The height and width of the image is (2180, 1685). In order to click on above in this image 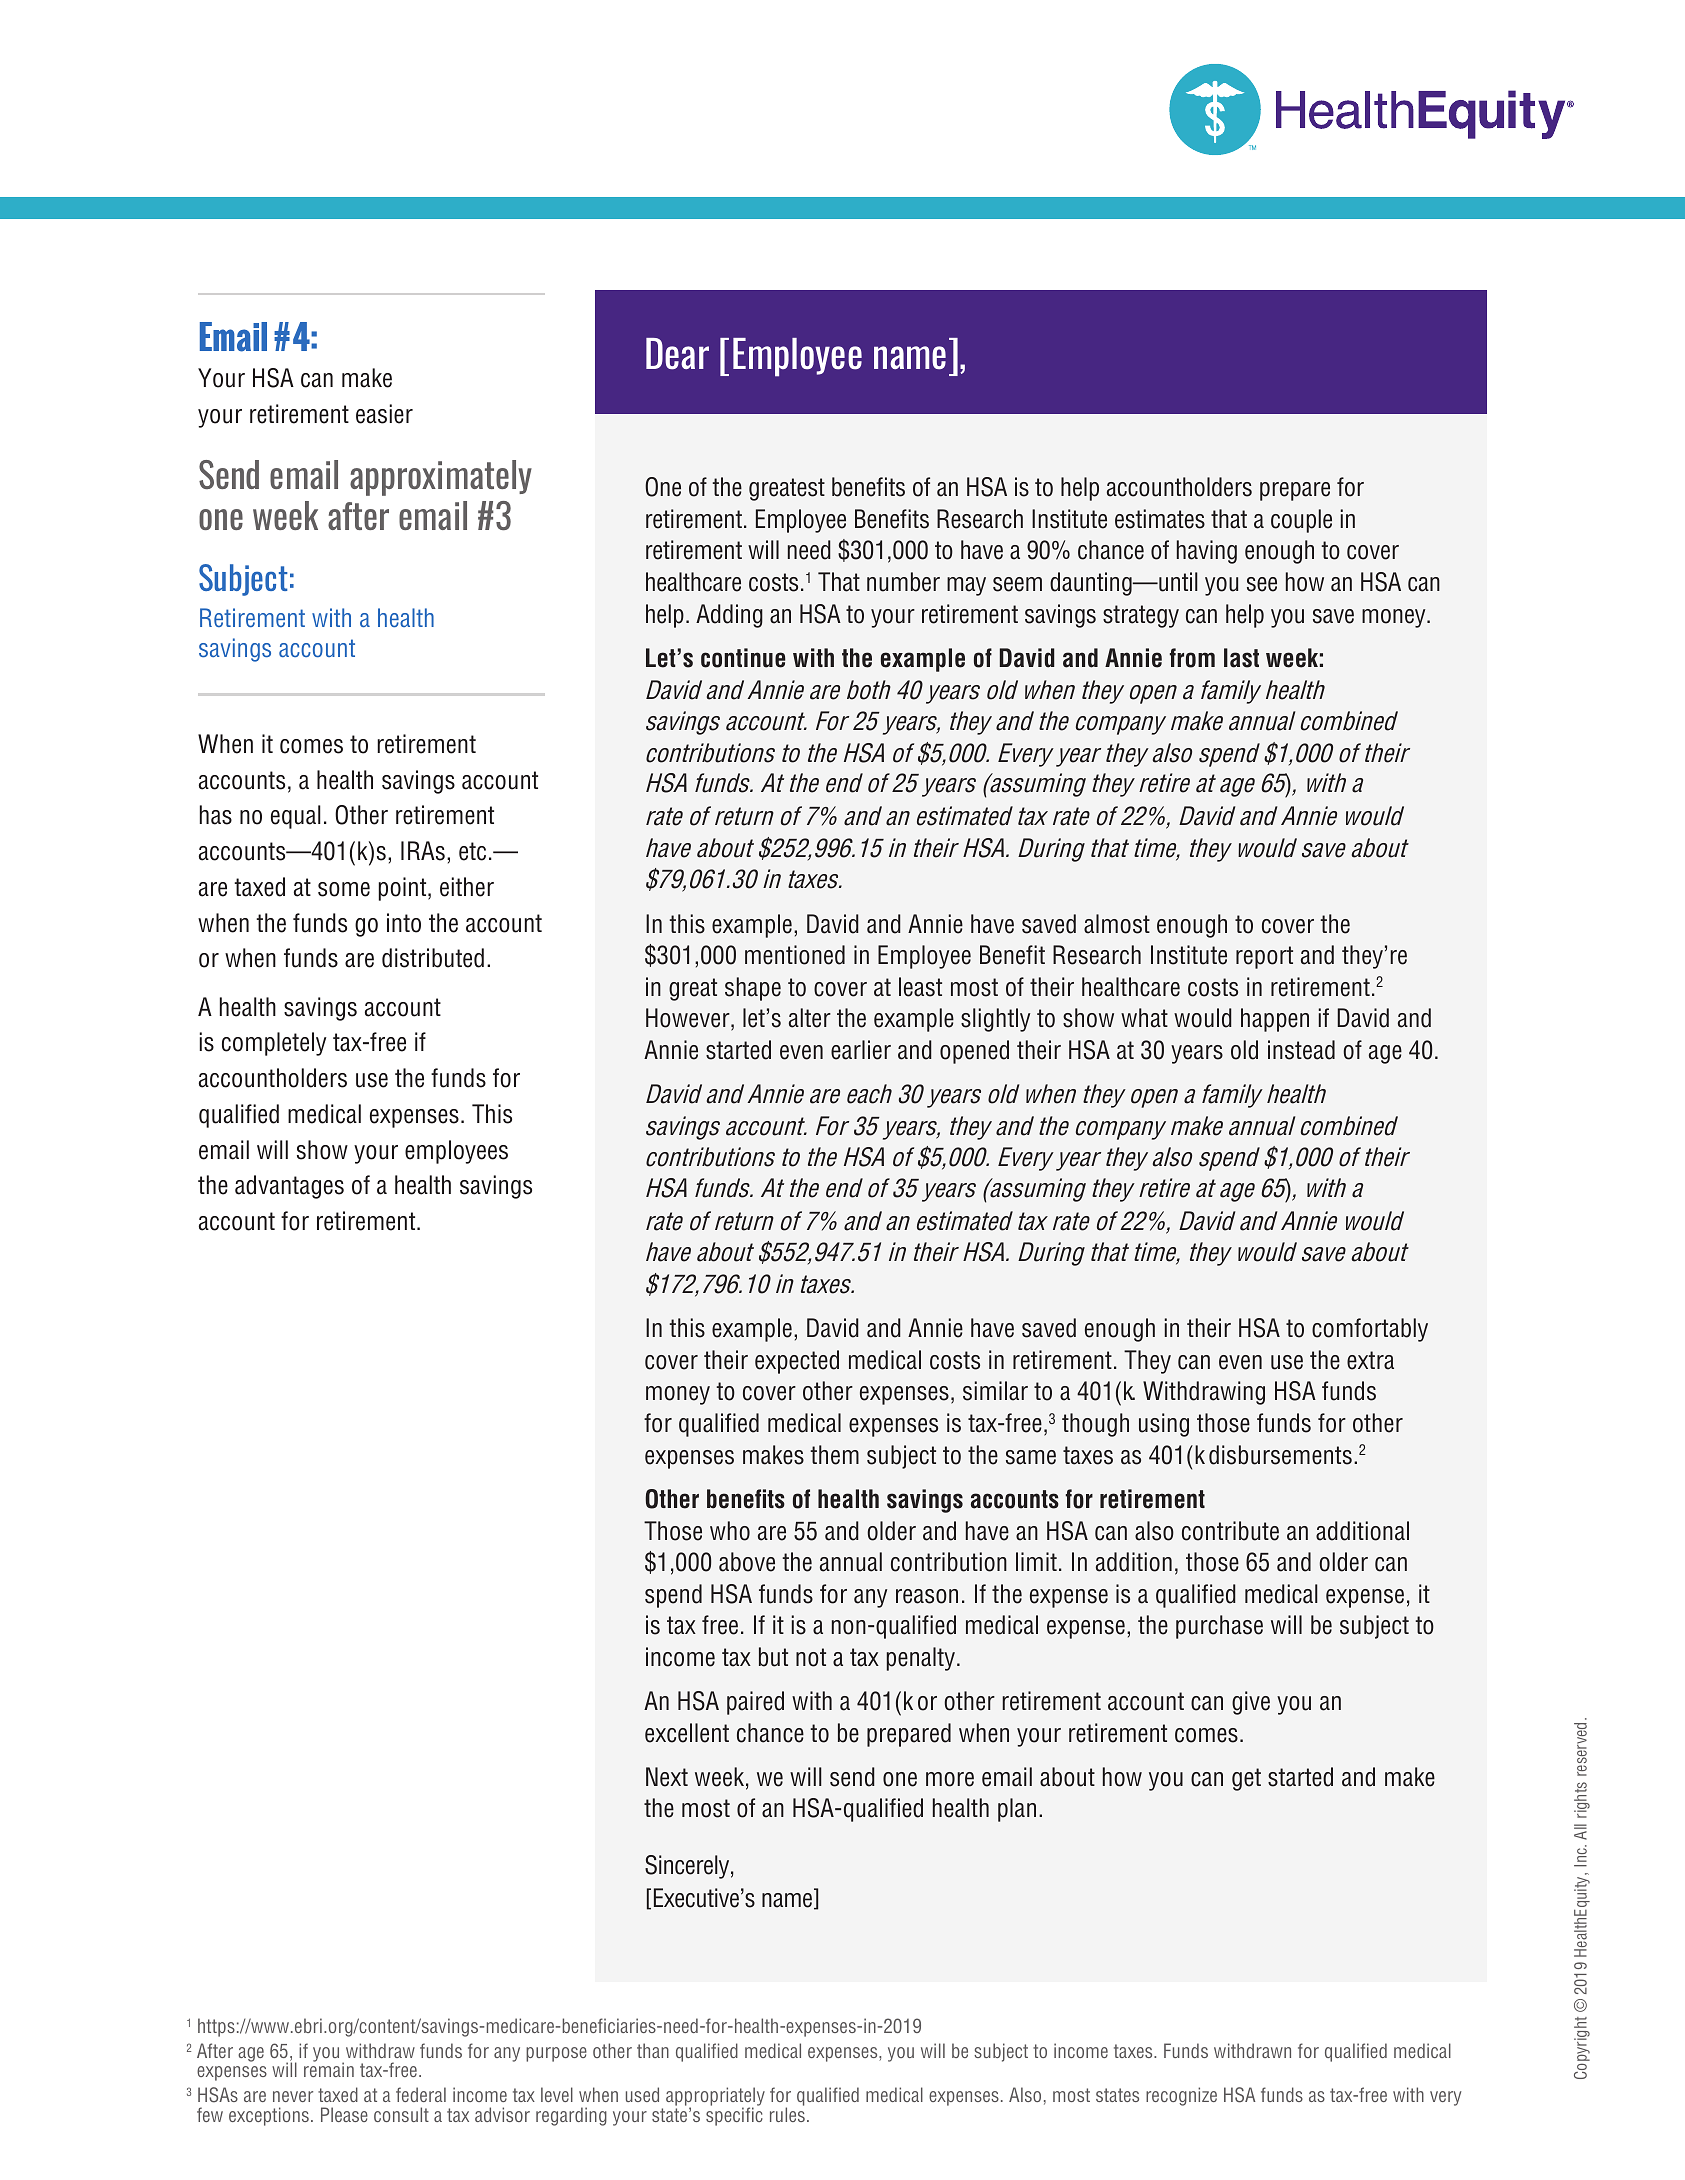, I will do `click(747, 1562)`.
